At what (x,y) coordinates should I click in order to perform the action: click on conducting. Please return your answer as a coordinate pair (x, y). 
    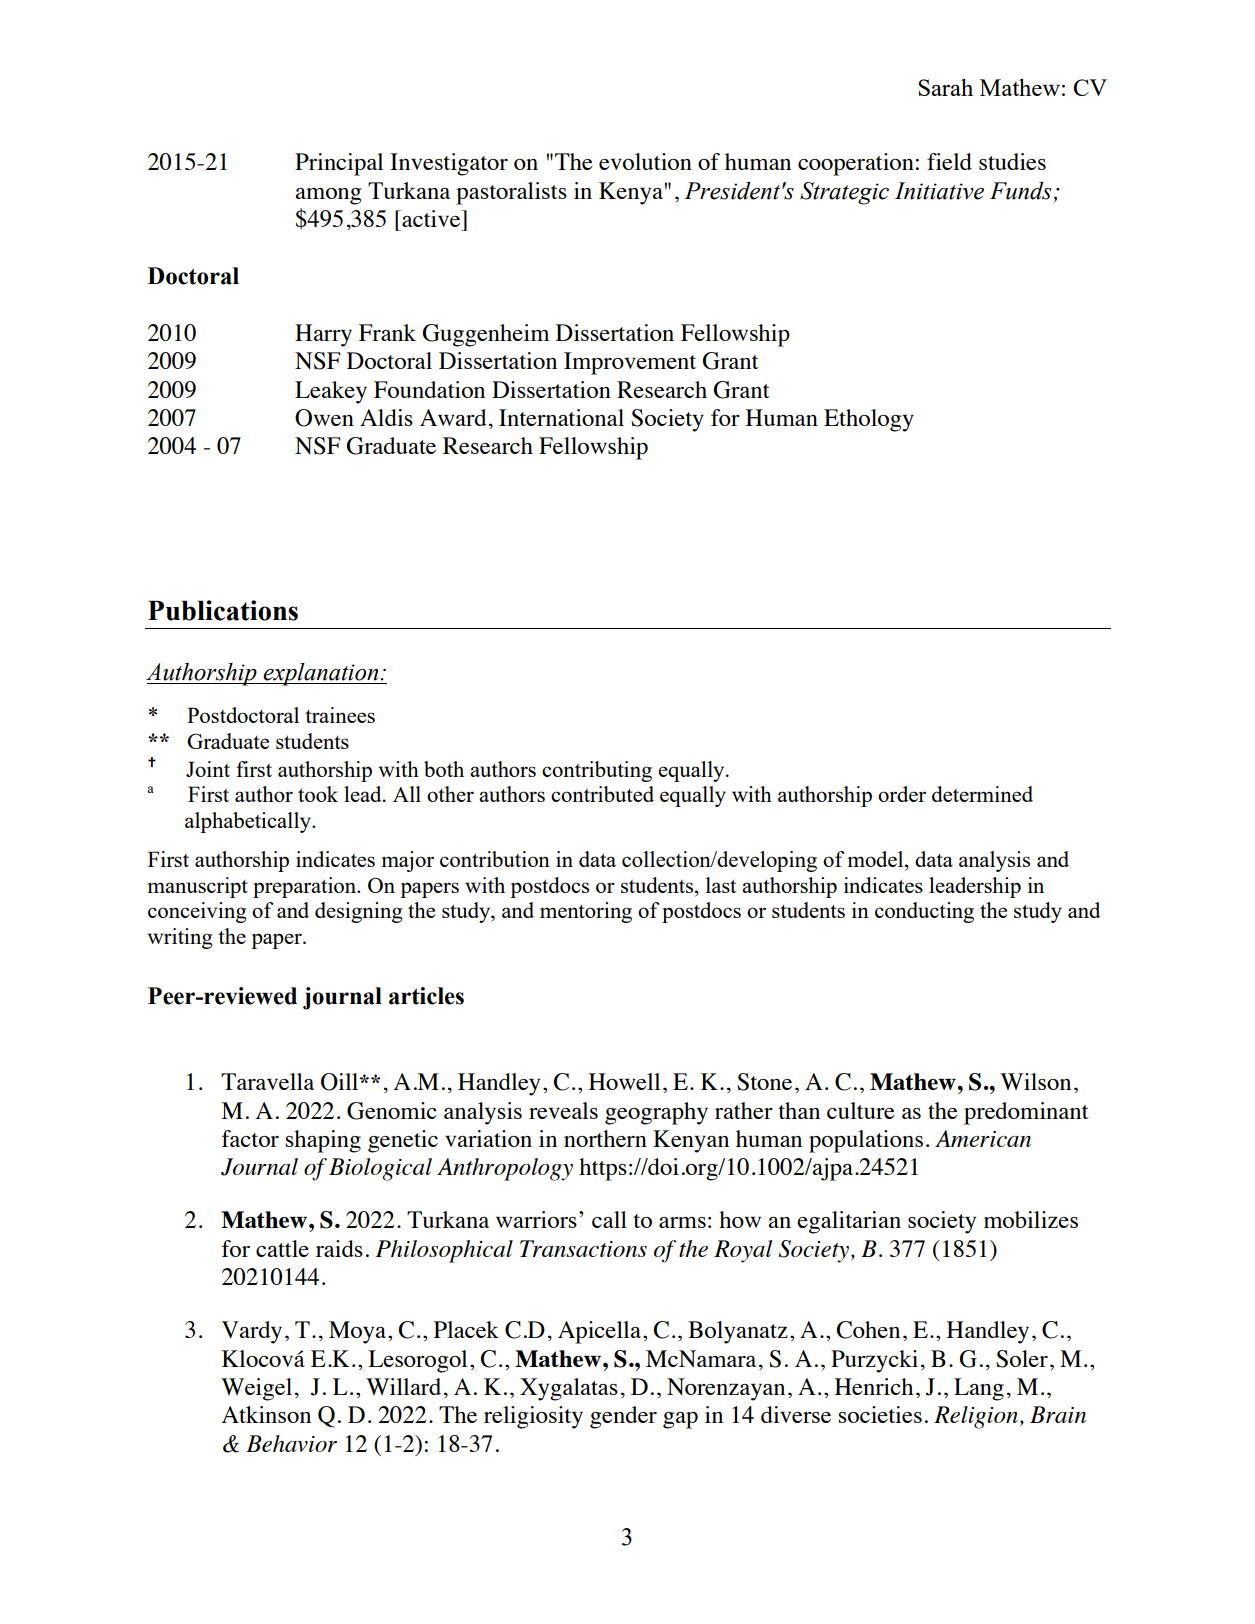
    Looking at the image, I should click on (924, 912).
